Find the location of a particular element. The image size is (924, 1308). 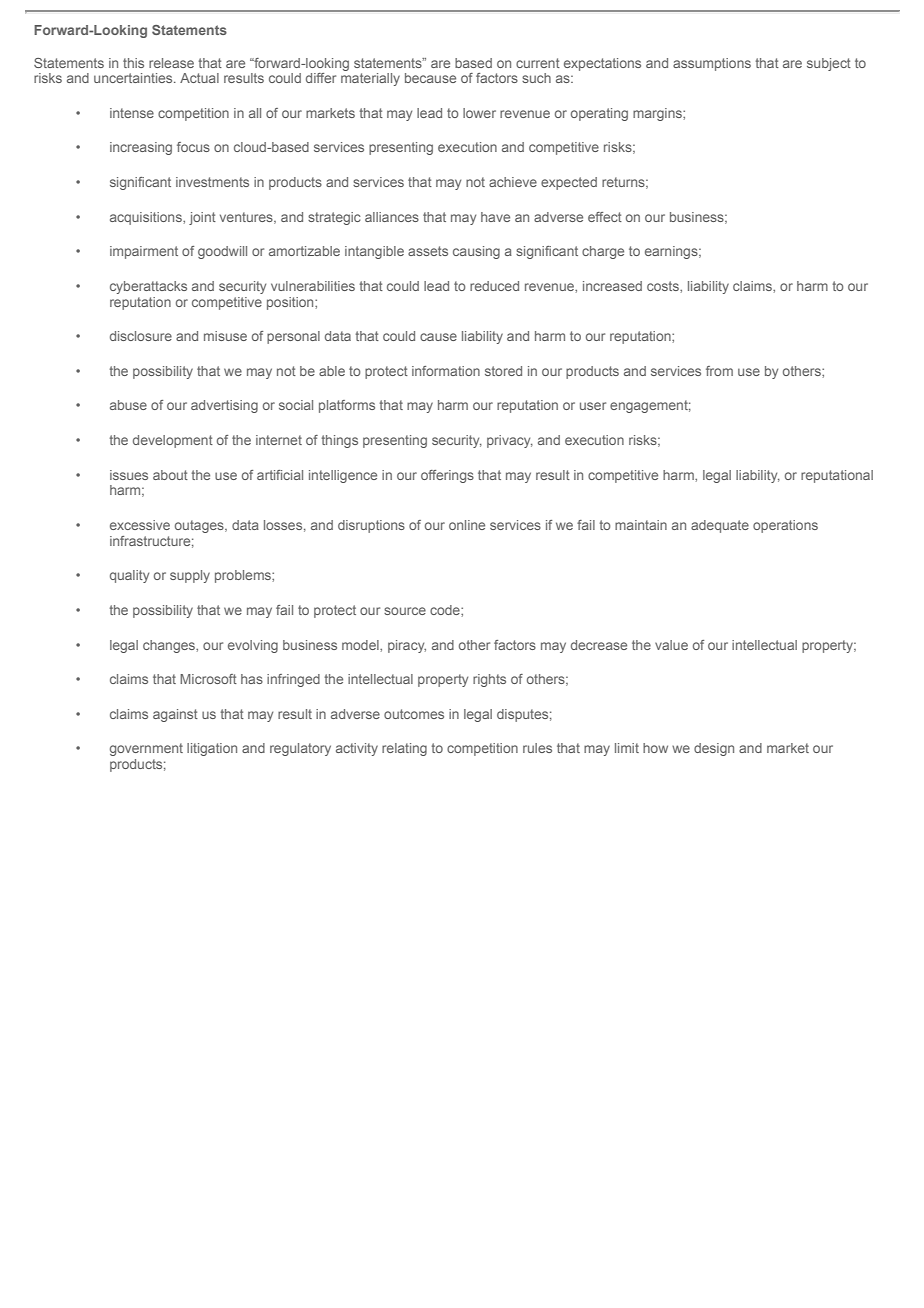

adequate is located at coordinates (720, 526).
